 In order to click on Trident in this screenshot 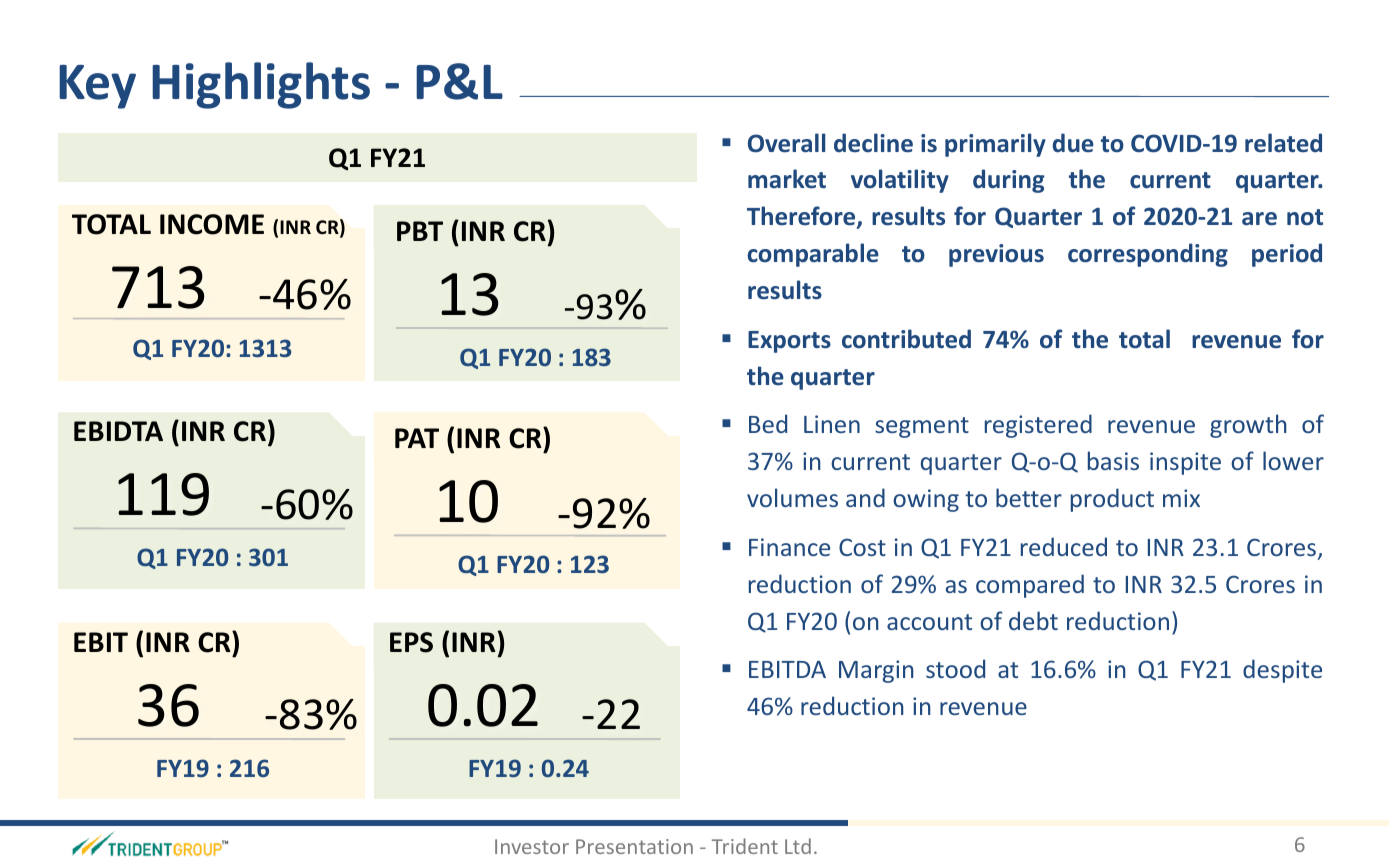, I will do `click(745, 846)`.
